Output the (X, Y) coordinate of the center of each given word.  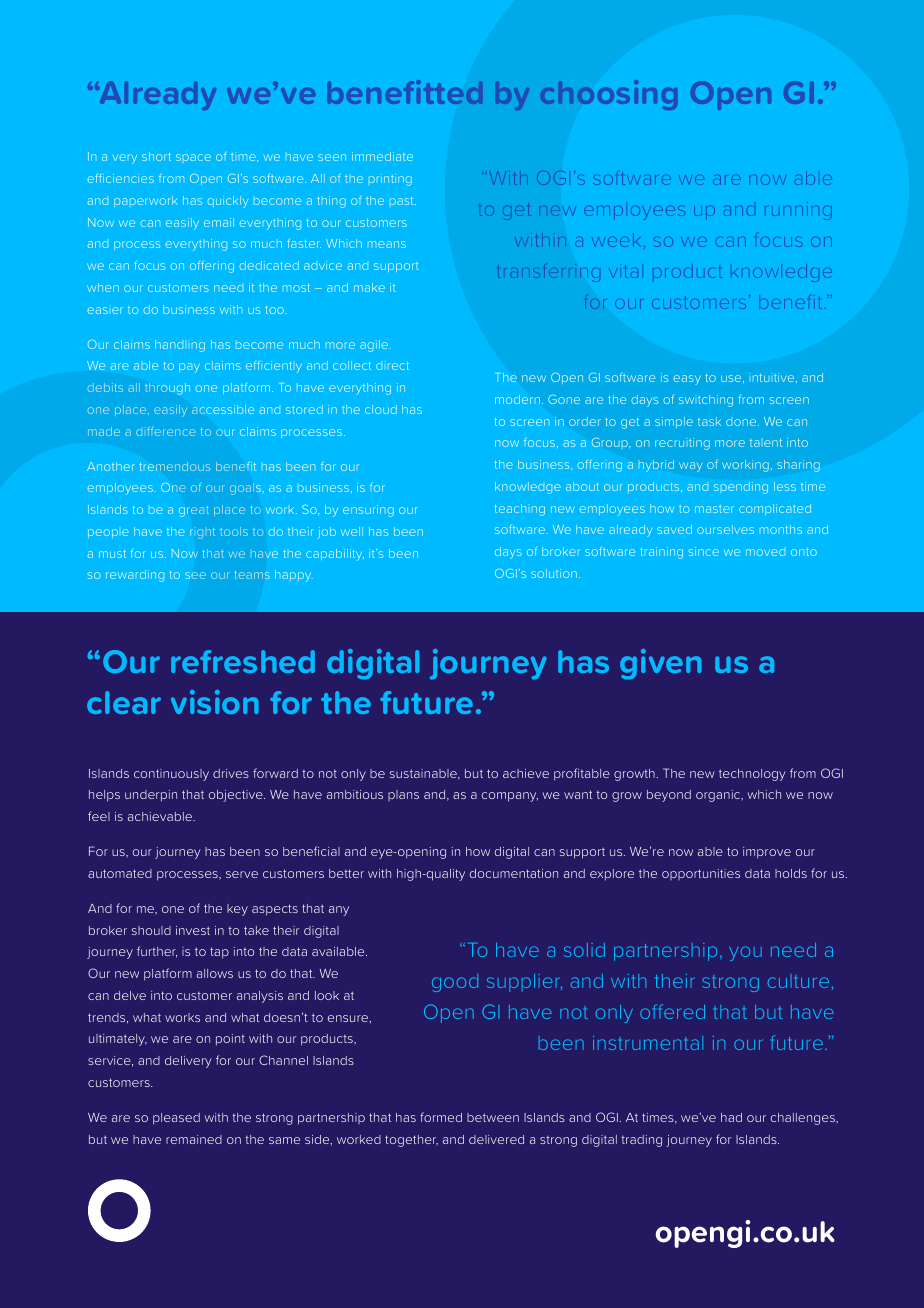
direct (392, 366)
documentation (514, 873)
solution (554, 573)
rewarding (135, 576)
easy (687, 380)
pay (189, 368)
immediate (382, 156)
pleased (176, 1119)
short (156, 156)
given (661, 664)
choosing (609, 95)
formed (441, 1117)
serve (242, 874)
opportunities (701, 874)
